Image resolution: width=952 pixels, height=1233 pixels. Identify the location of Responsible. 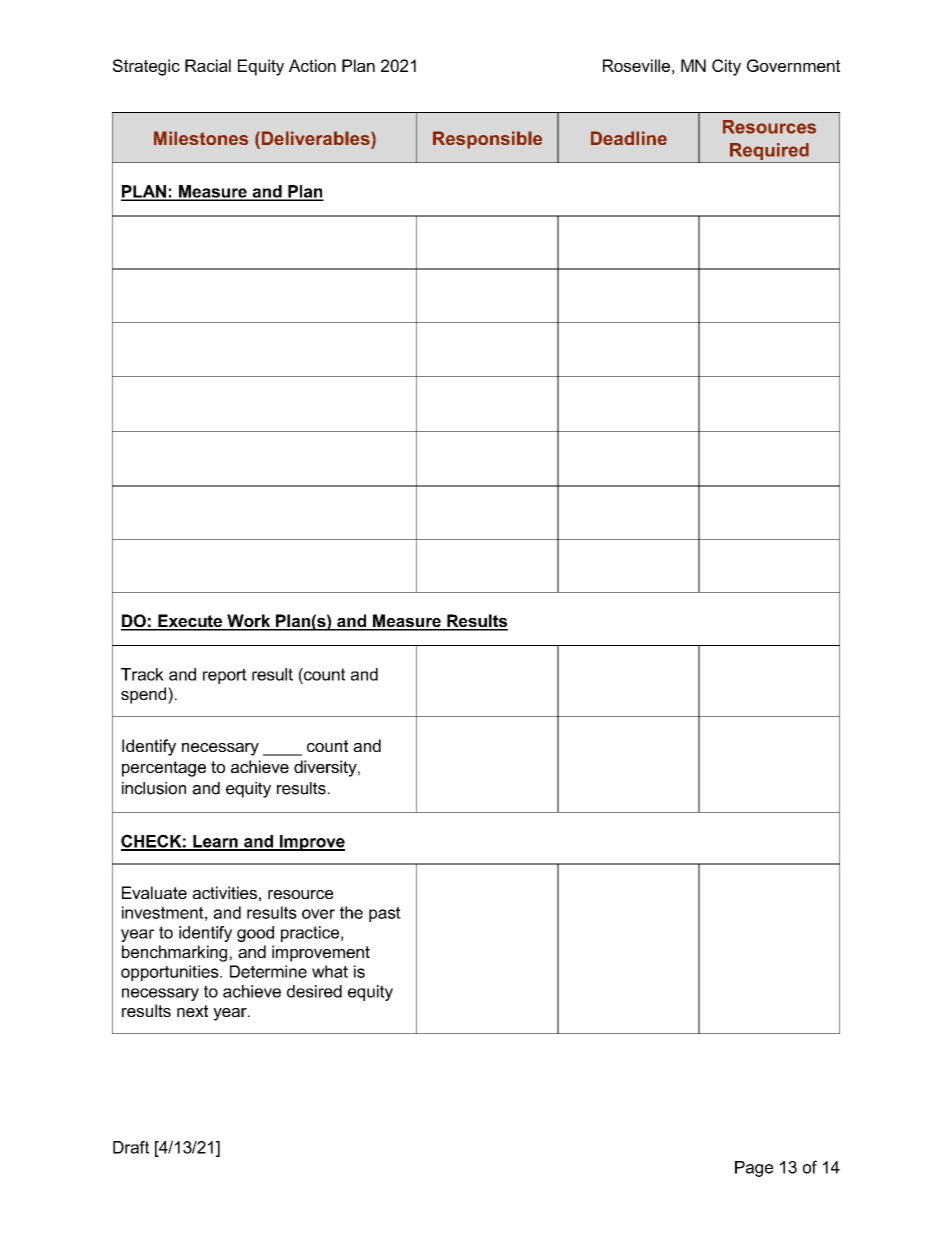
(487, 140).
